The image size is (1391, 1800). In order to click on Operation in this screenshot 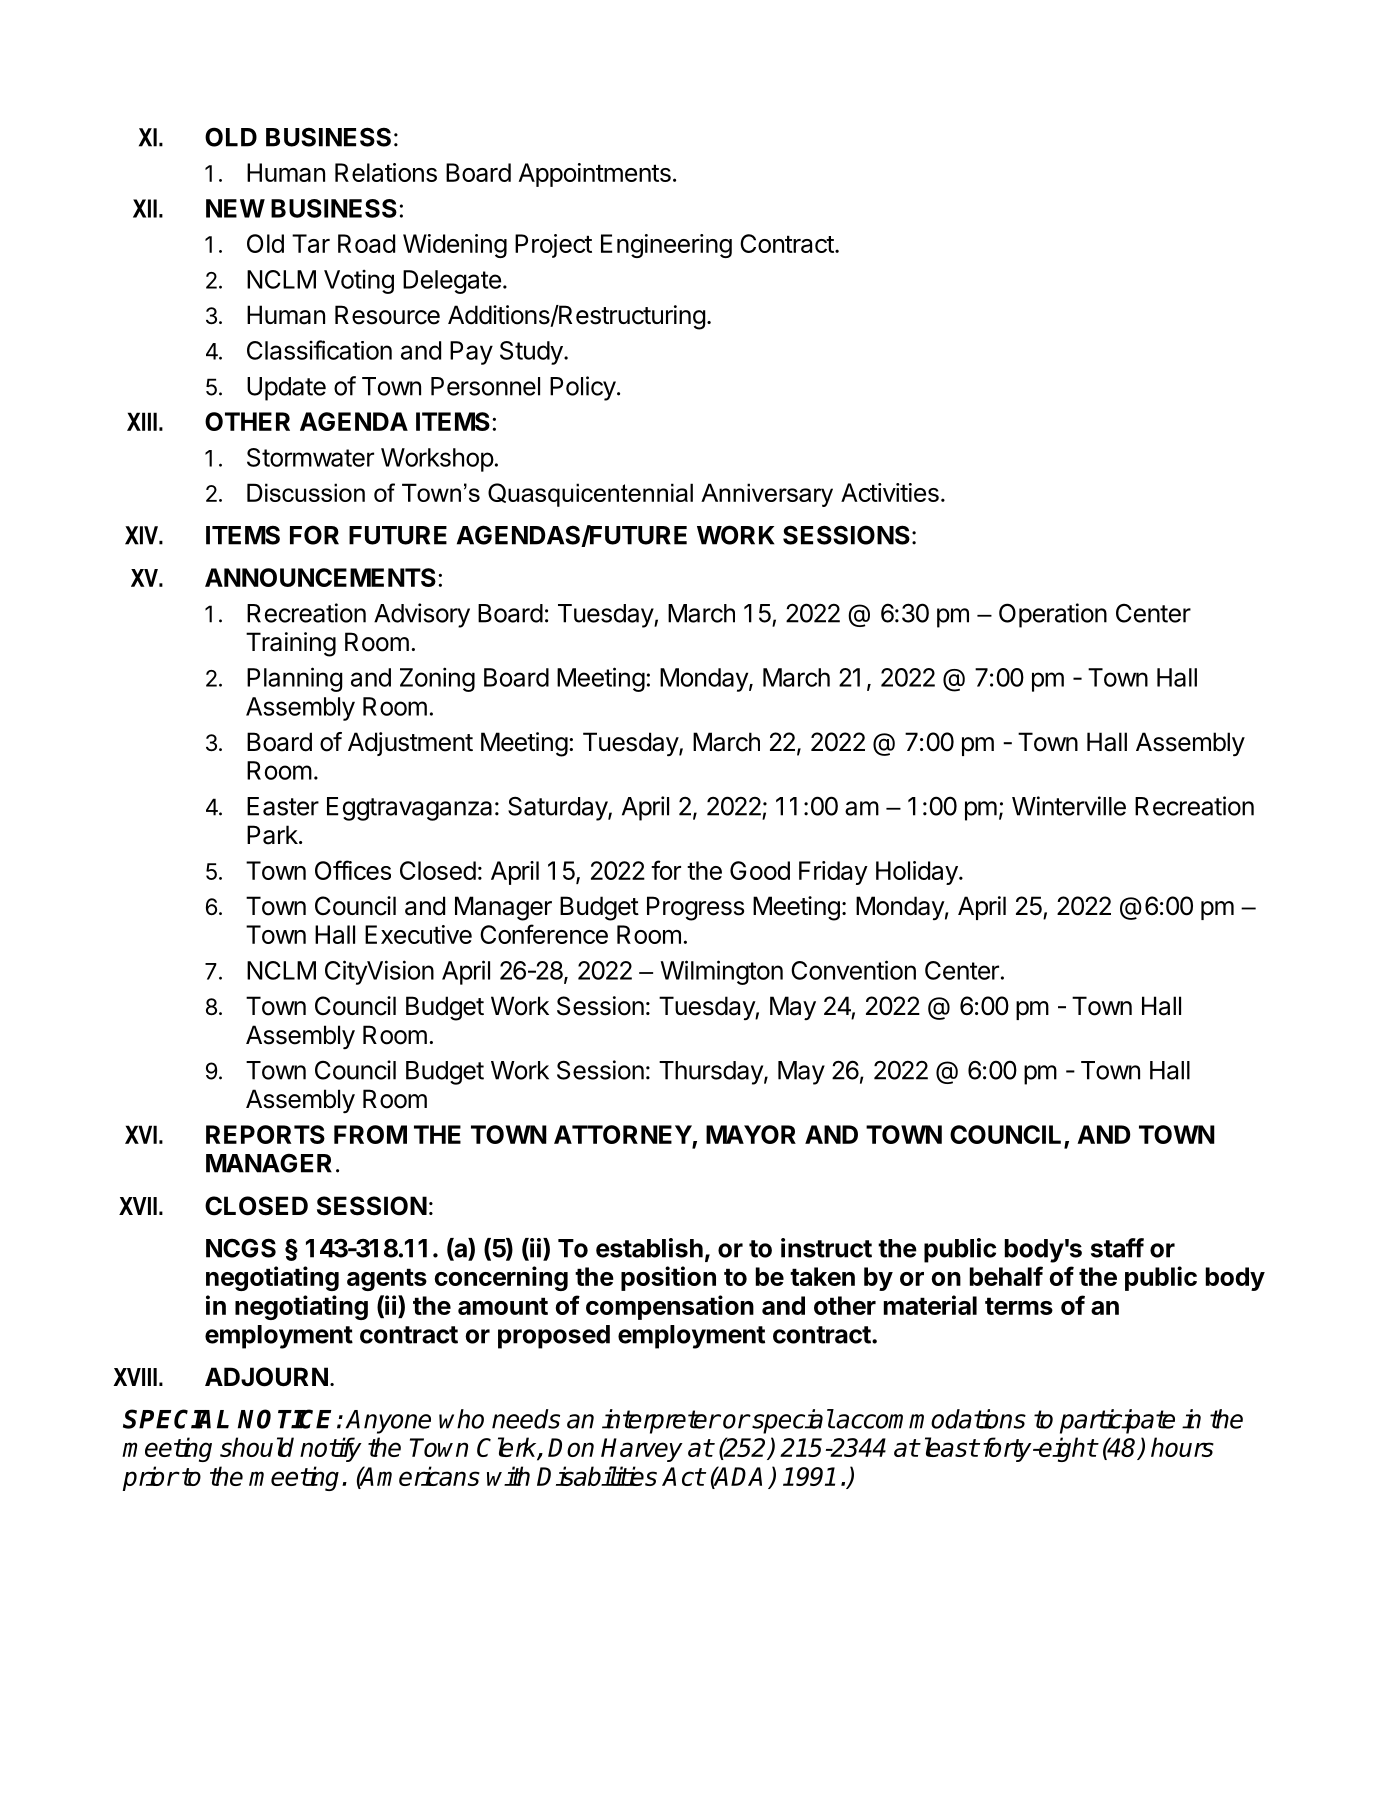, I will do `click(1053, 615)`.
